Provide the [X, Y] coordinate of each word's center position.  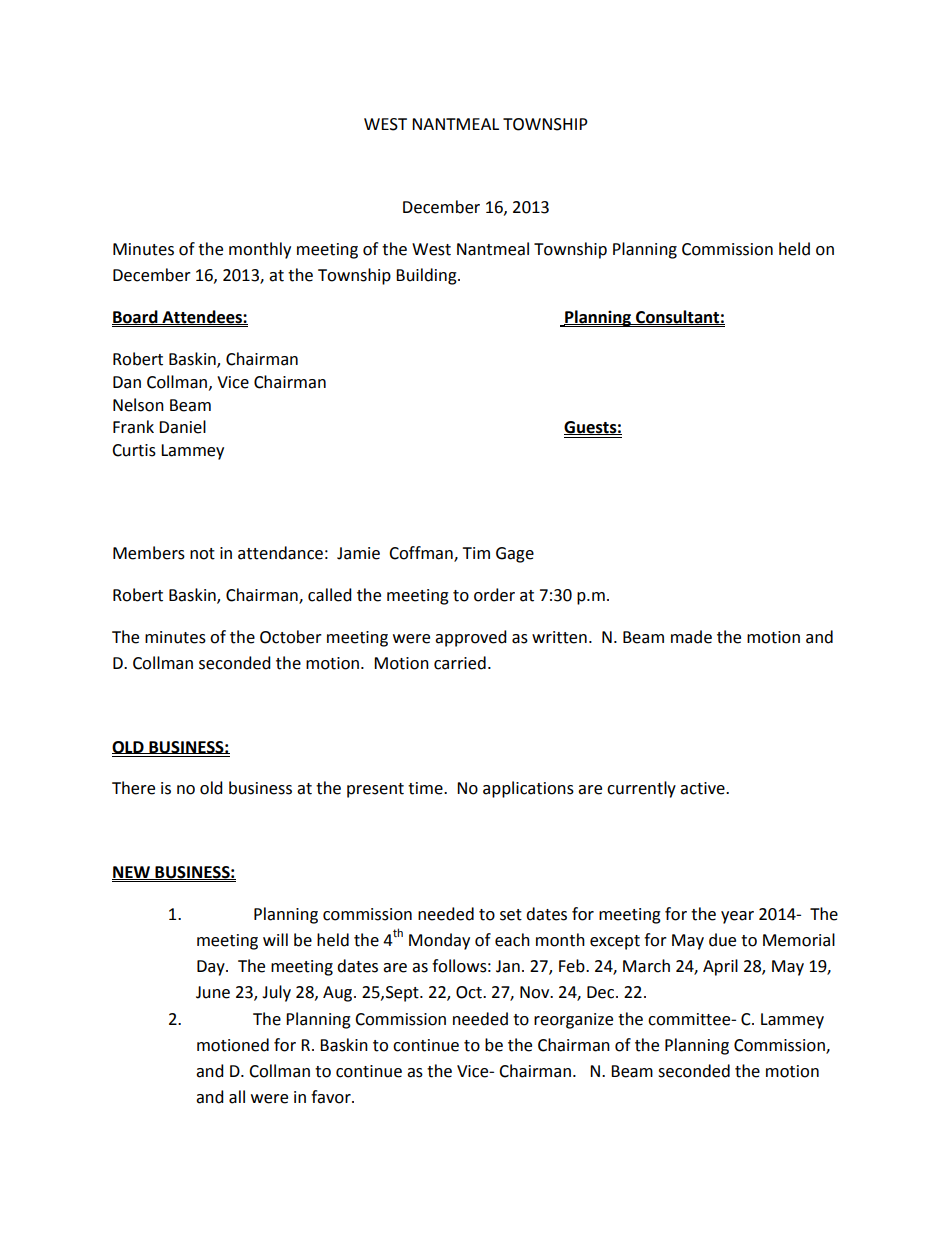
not [202, 554]
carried [460, 663]
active [703, 788]
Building [427, 276]
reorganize [573, 1021]
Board [136, 317]
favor [332, 1097]
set [511, 915]
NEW [132, 873]
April [720, 967]
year [737, 917]
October [291, 637]
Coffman [422, 554]
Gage [515, 555]
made [691, 637]
